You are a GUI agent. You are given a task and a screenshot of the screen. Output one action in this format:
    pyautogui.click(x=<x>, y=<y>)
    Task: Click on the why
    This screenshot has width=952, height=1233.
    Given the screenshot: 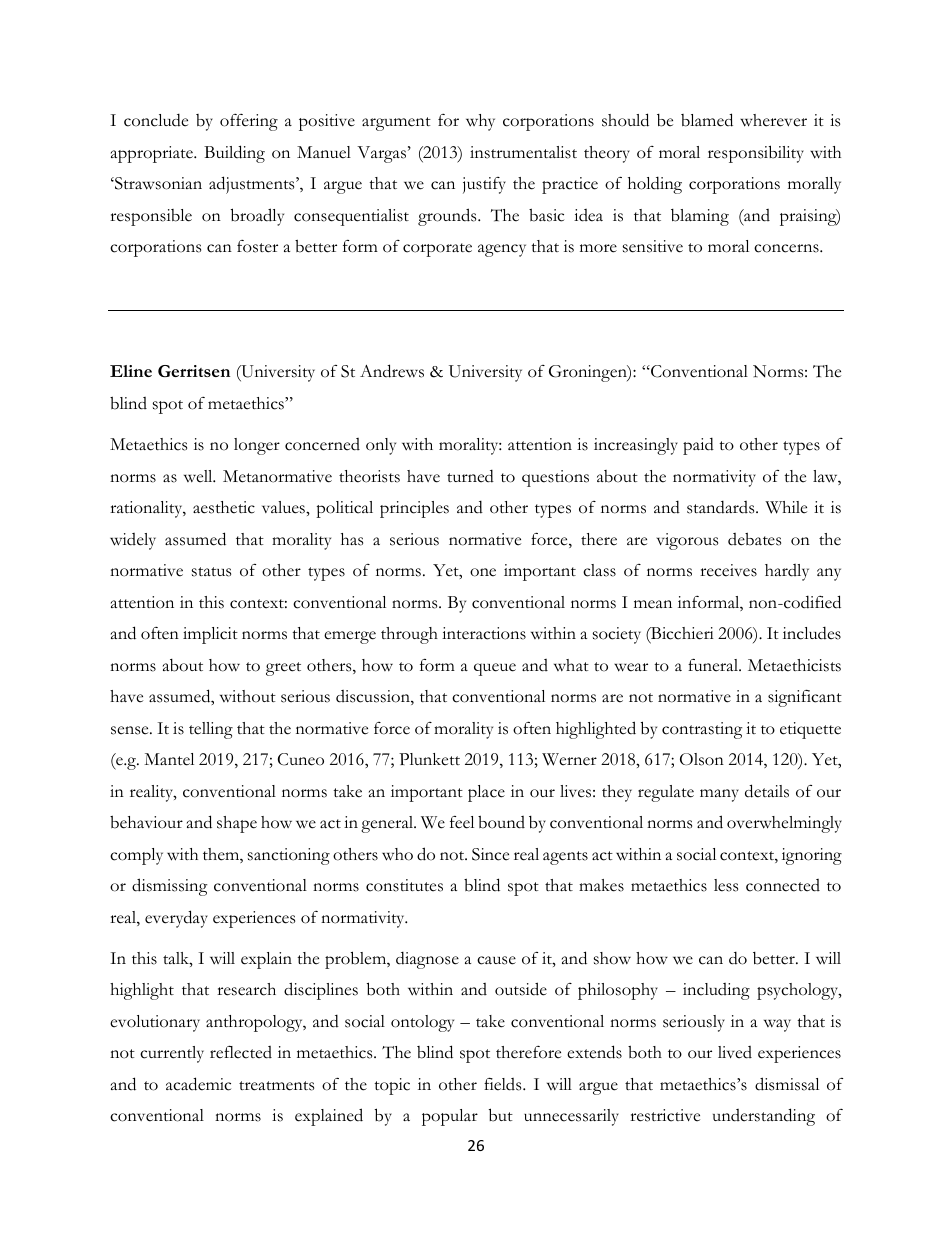 What is the action you would take?
    pyautogui.click(x=480, y=122)
